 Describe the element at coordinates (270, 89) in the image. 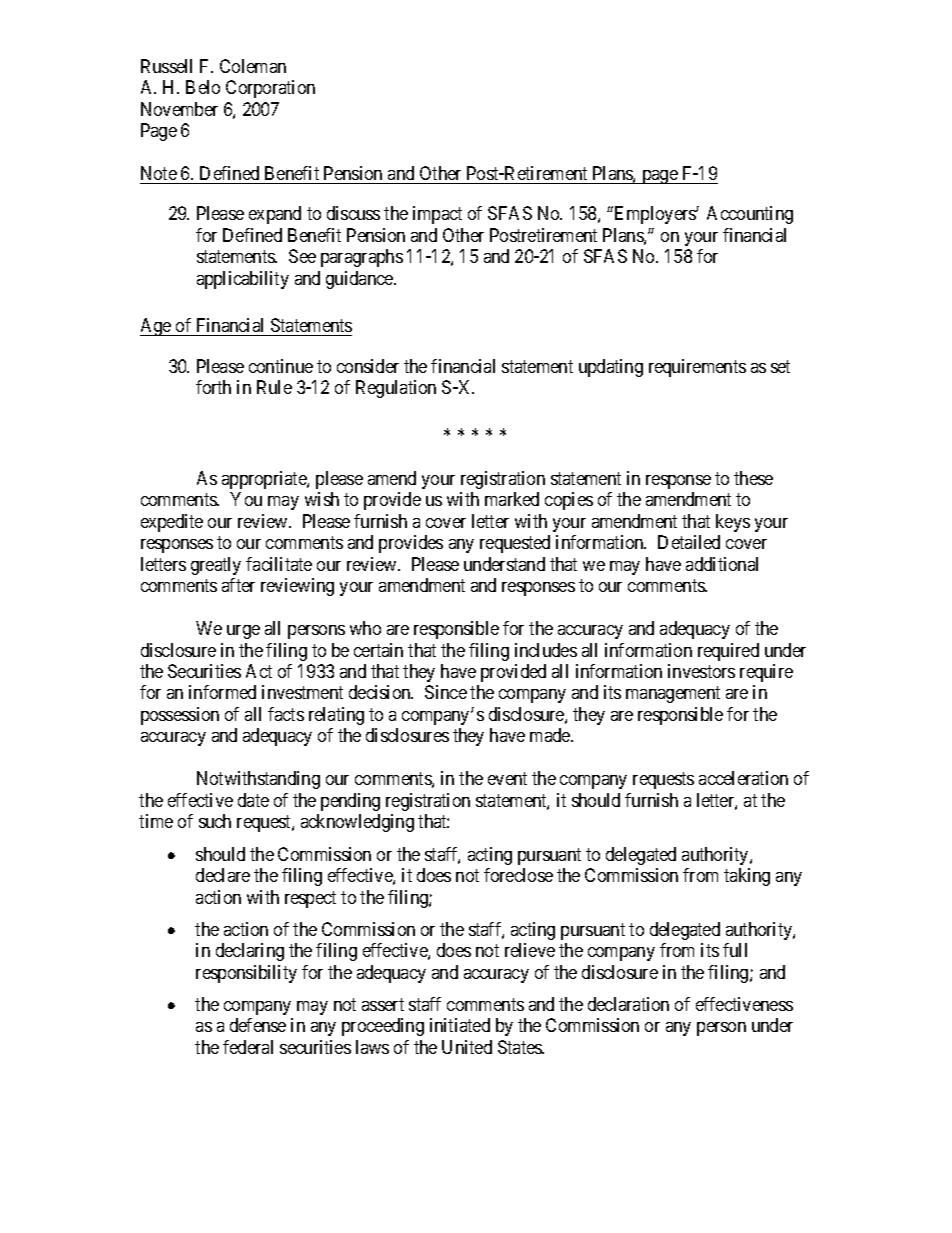

I see `Corporation` at that location.
